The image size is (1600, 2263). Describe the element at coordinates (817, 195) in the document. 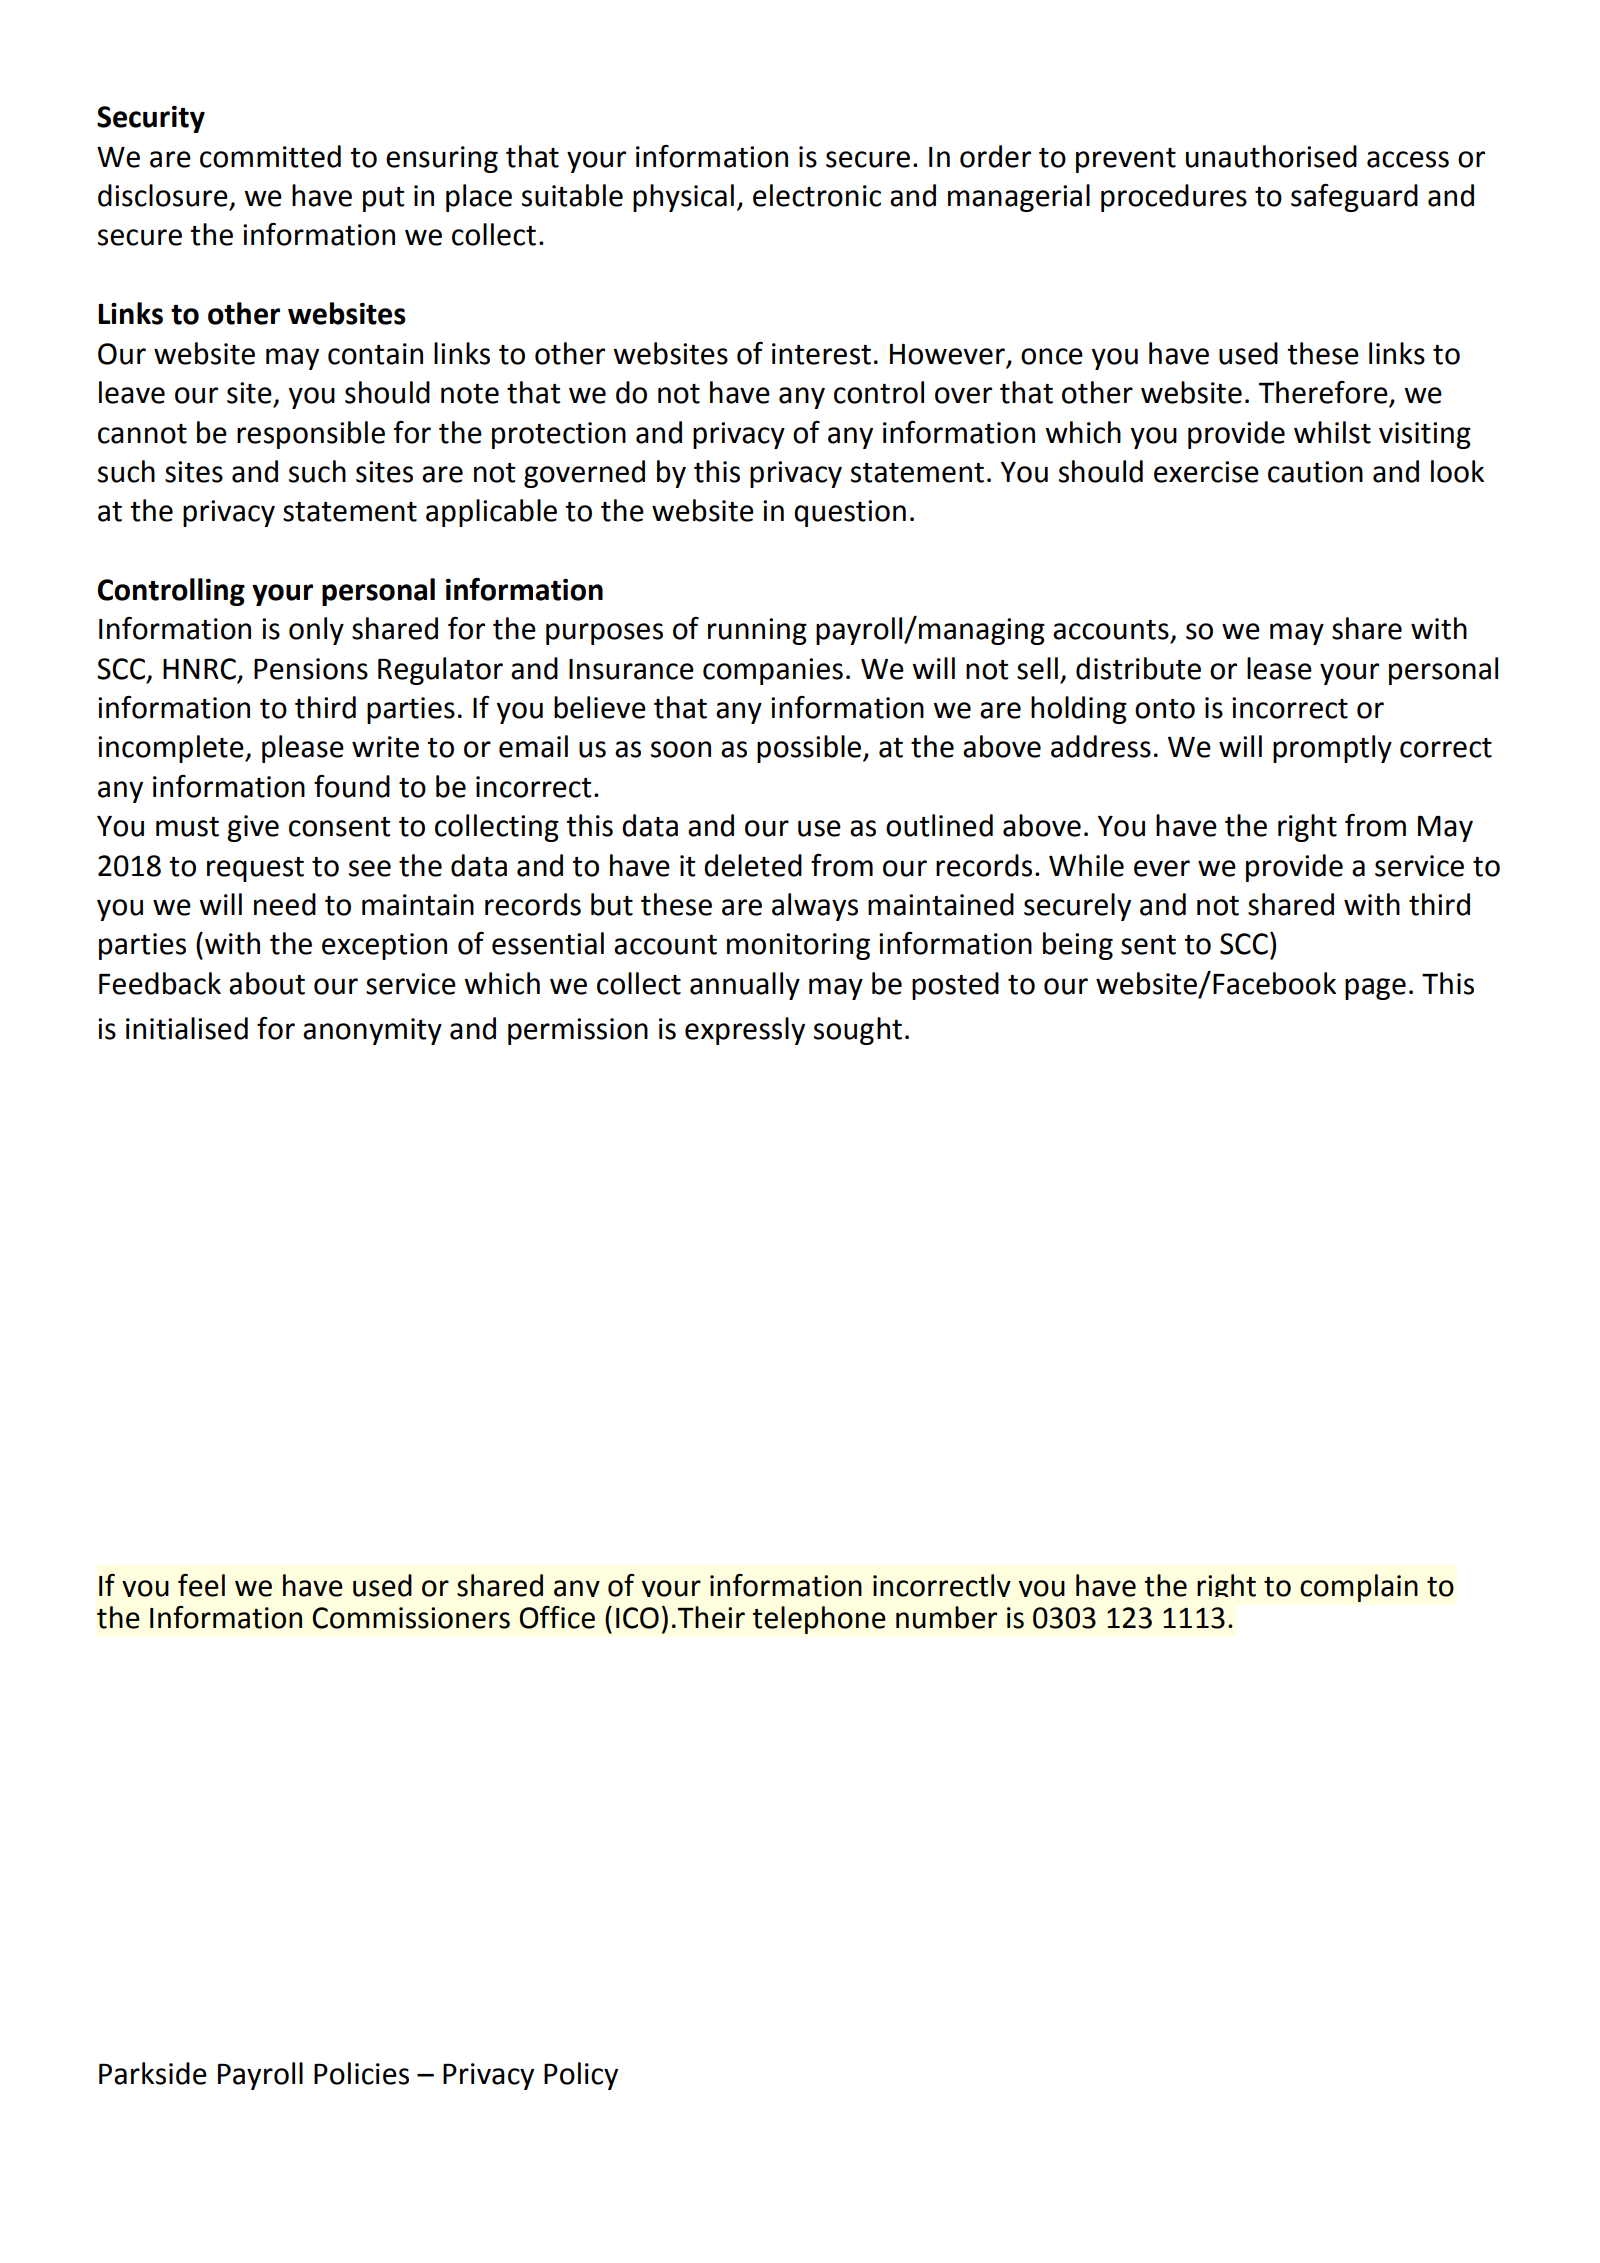

I see `electronic` at that location.
